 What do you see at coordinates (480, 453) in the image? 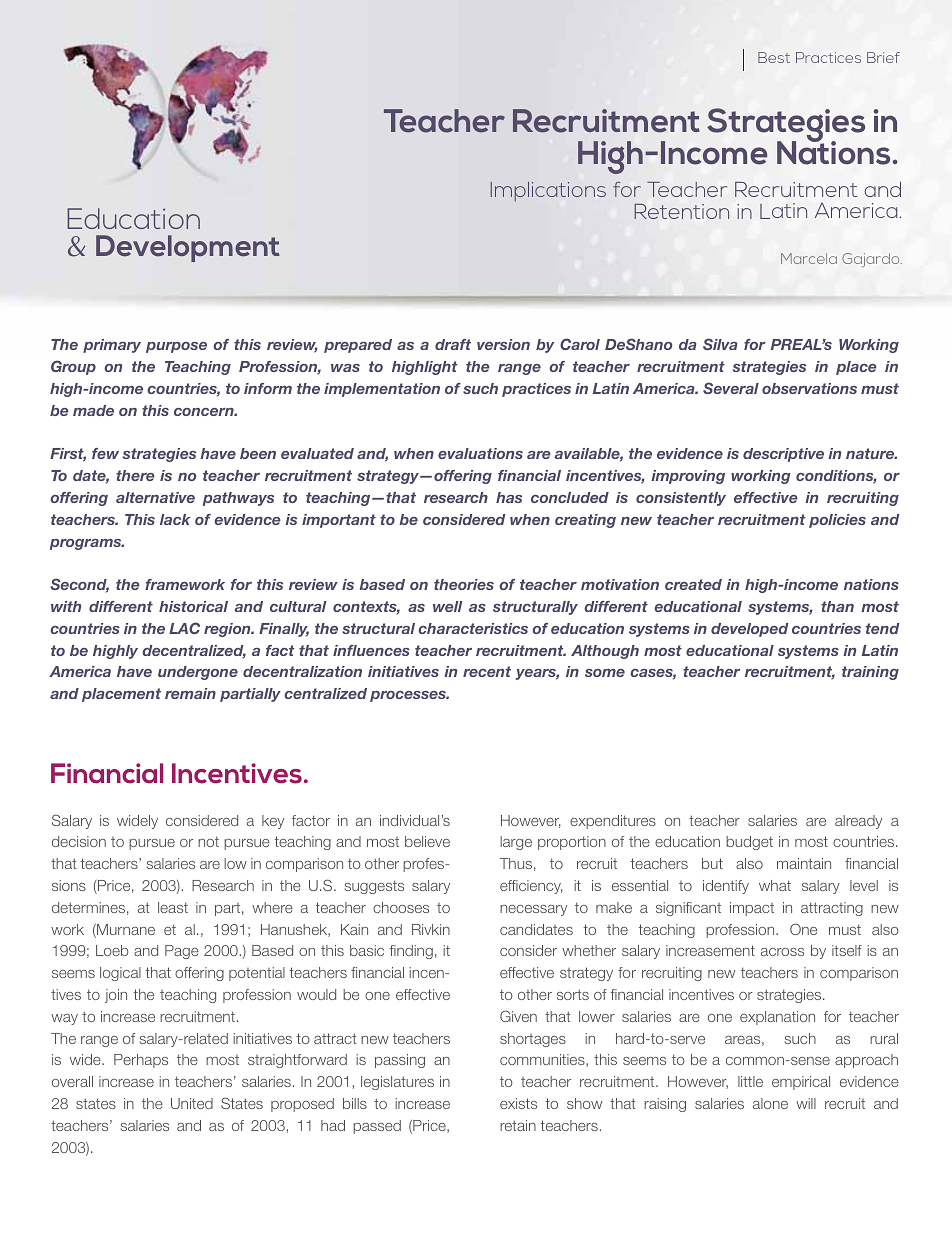
I see `evaluations` at bounding box center [480, 453].
